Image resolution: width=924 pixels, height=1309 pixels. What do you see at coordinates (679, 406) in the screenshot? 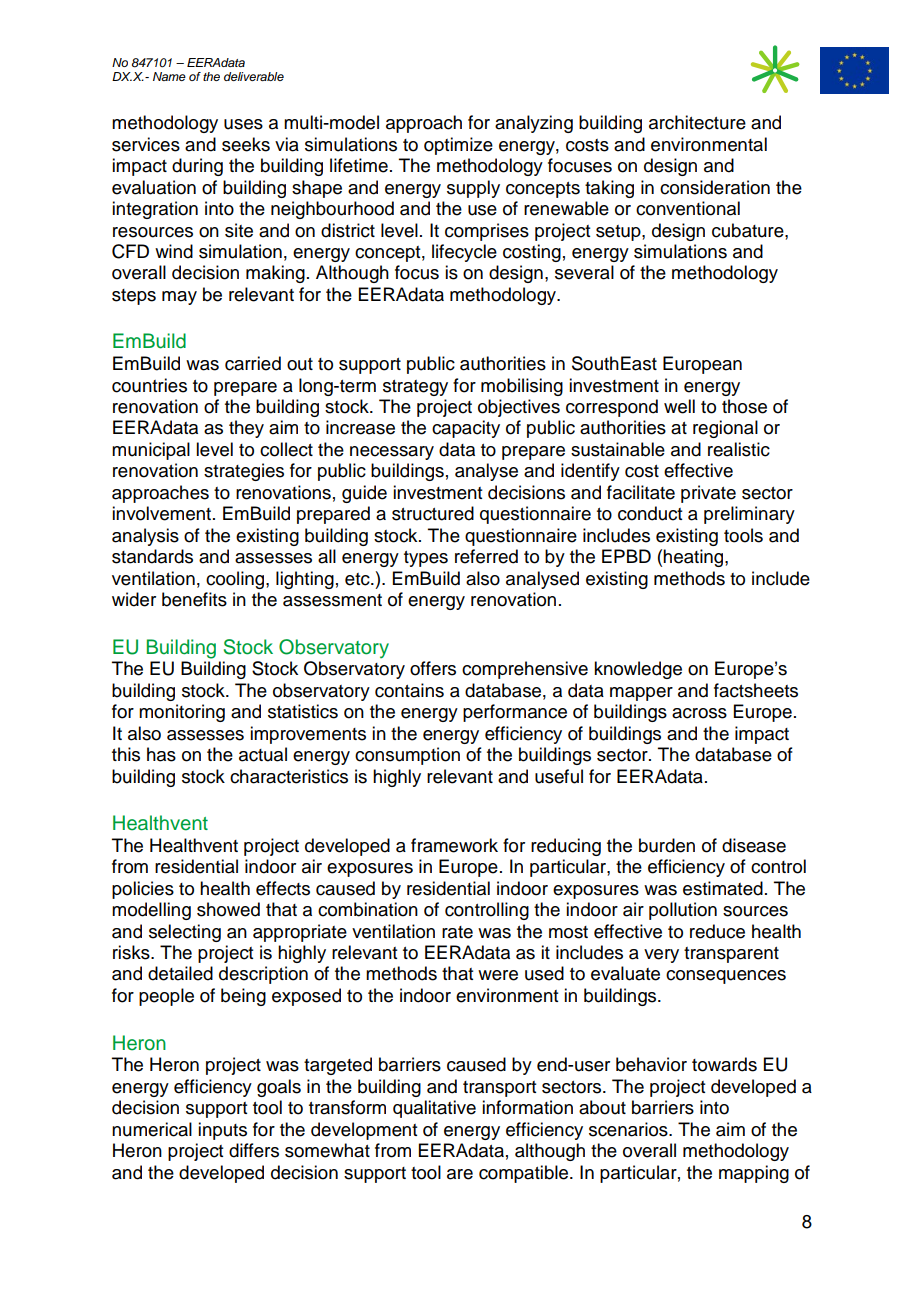
I see `well` at bounding box center [679, 406].
